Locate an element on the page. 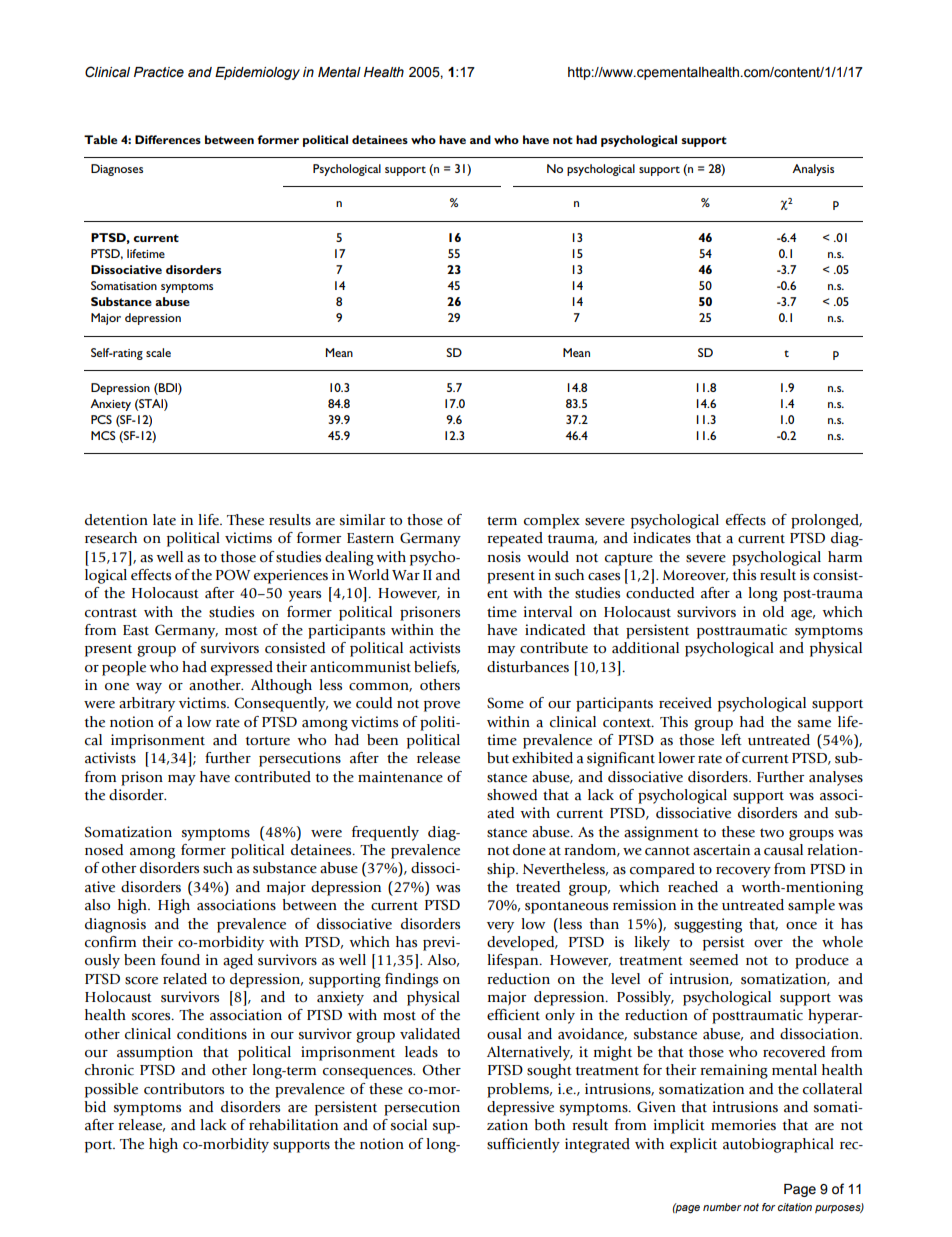  old is located at coordinates (773, 612).
